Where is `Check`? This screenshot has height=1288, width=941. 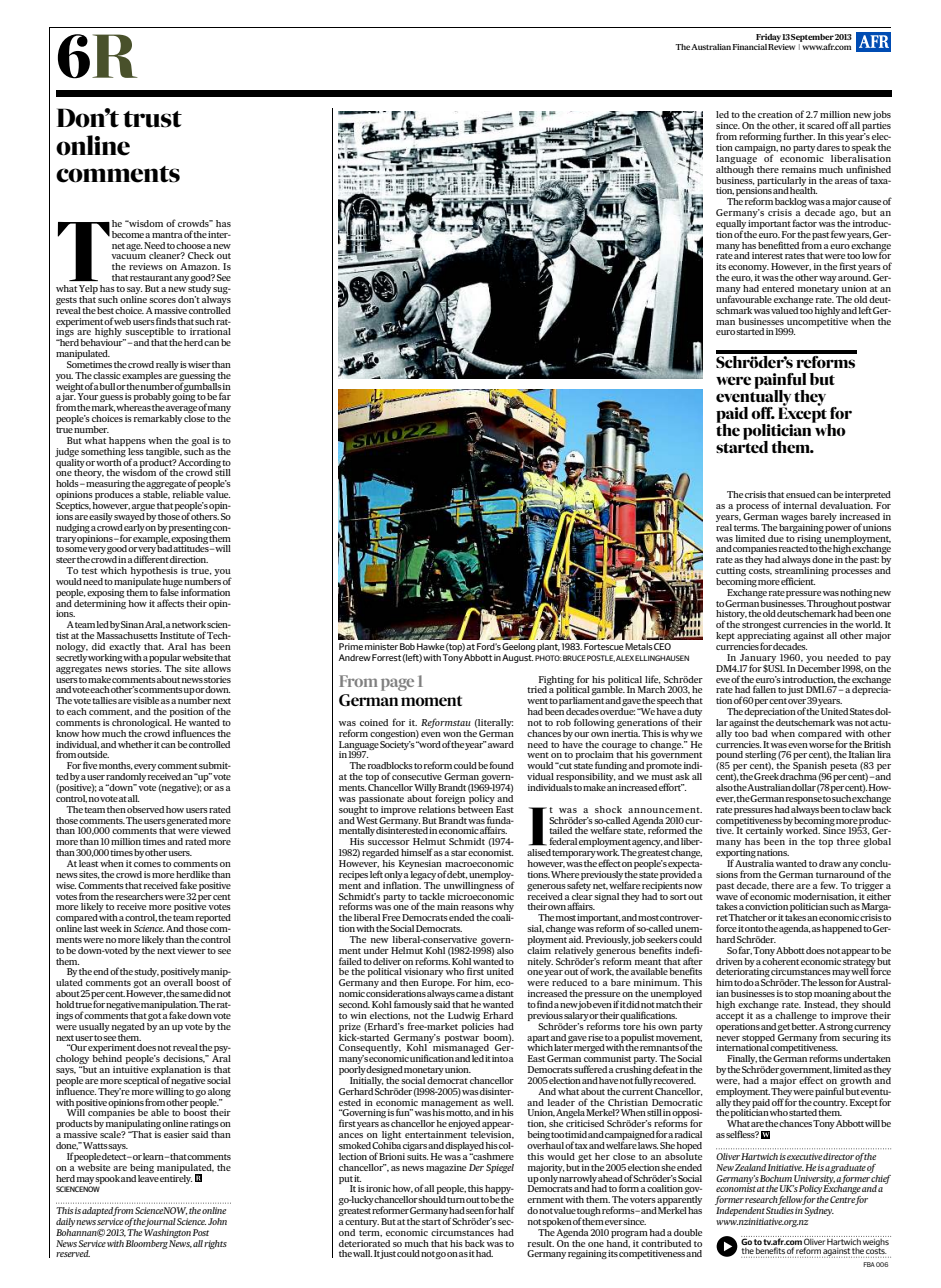
Check is located at coordinates (201, 255).
